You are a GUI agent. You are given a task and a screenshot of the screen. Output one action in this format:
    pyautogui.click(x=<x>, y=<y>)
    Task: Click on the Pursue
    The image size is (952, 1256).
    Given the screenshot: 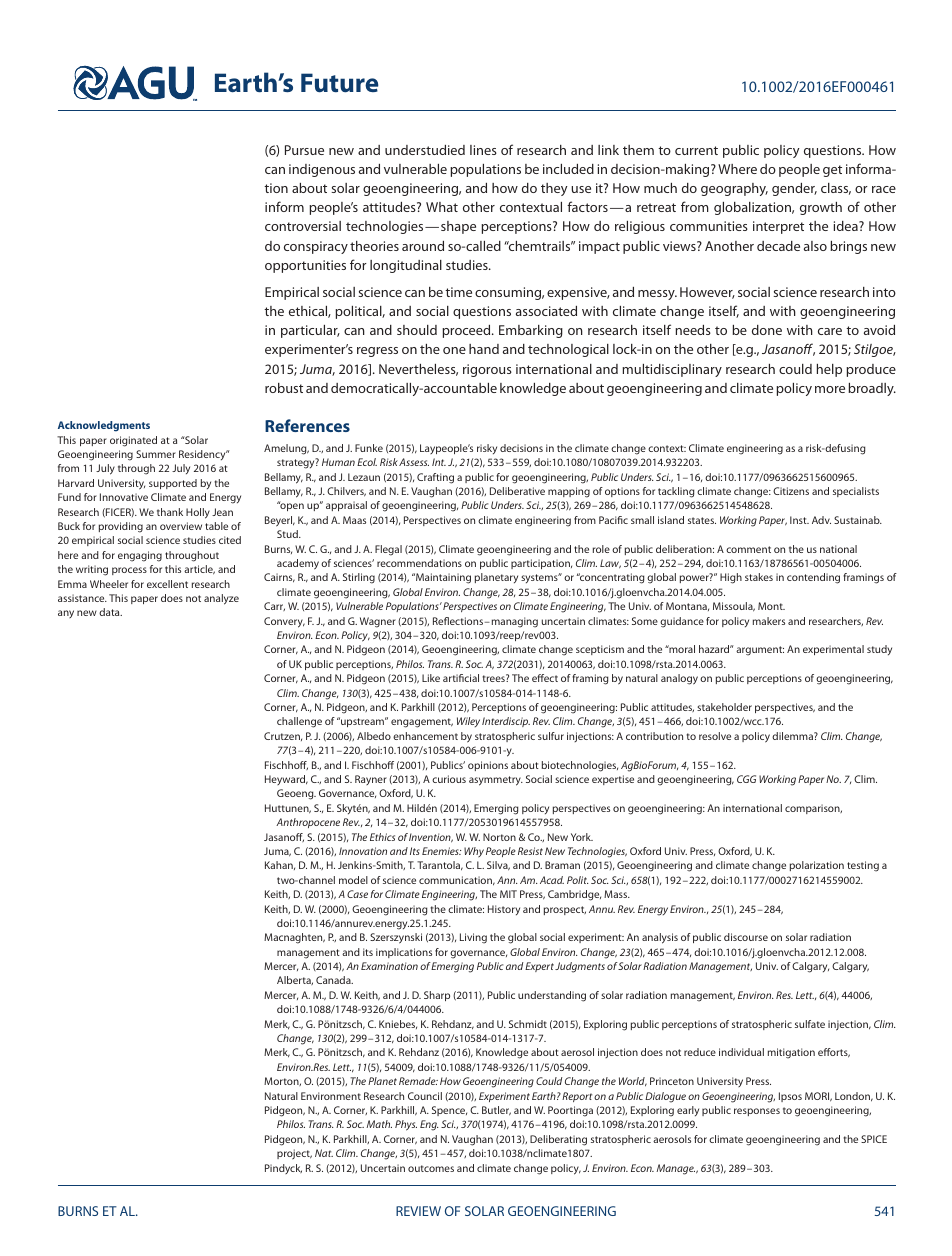 What is the action you would take?
    pyautogui.click(x=304, y=150)
